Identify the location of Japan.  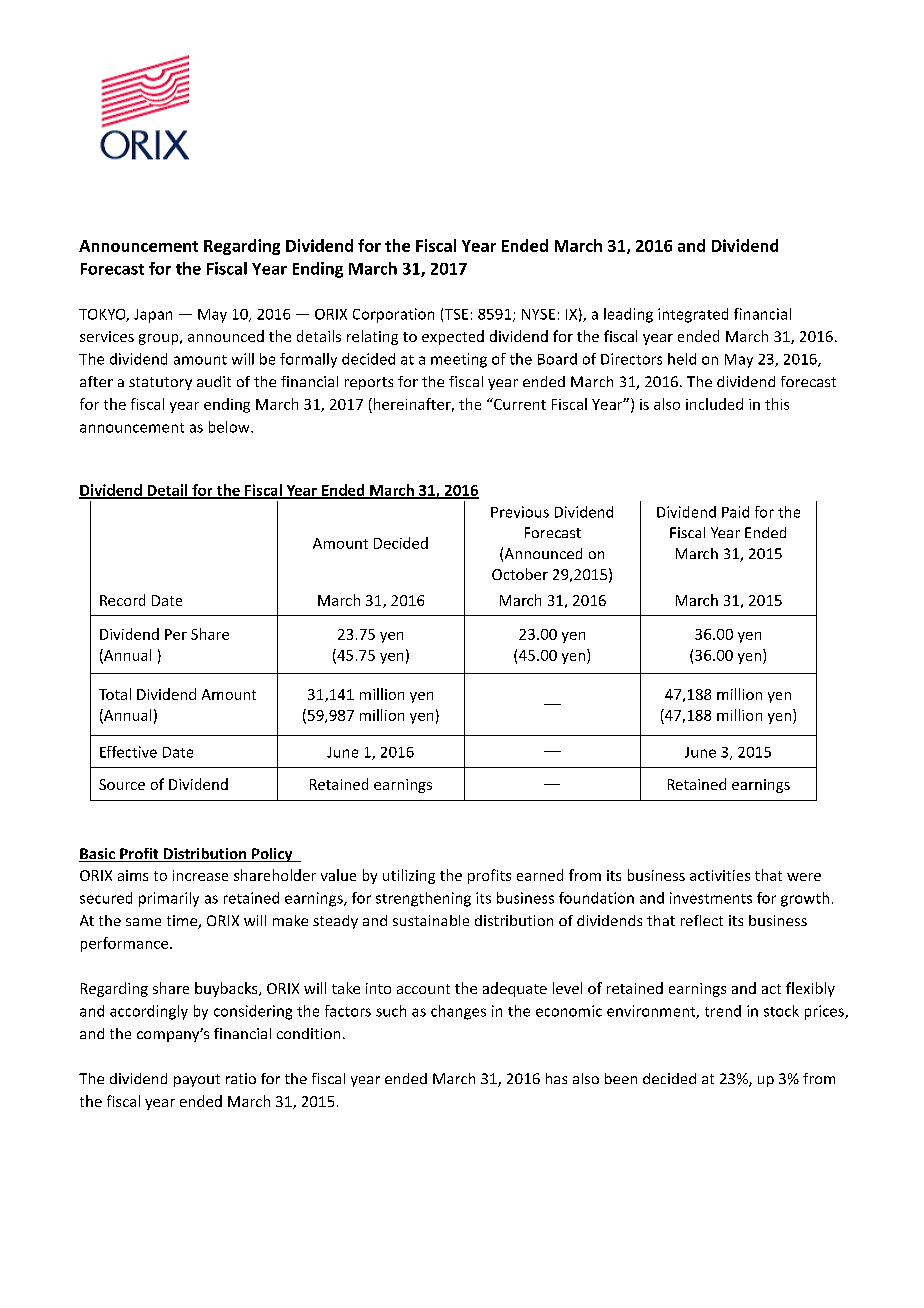
(153, 316).
